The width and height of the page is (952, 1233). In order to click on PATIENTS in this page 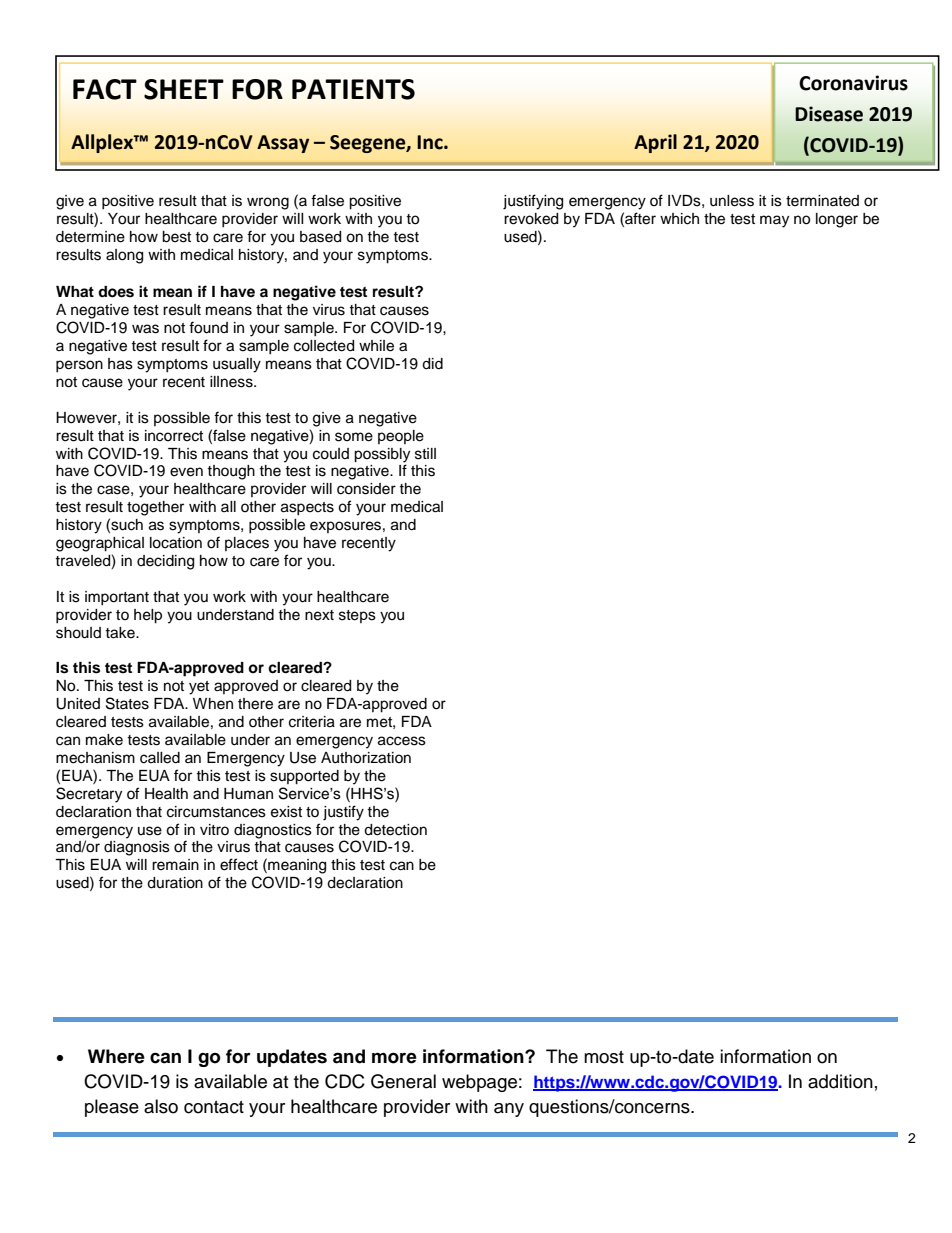, I will do `click(353, 89)`.
